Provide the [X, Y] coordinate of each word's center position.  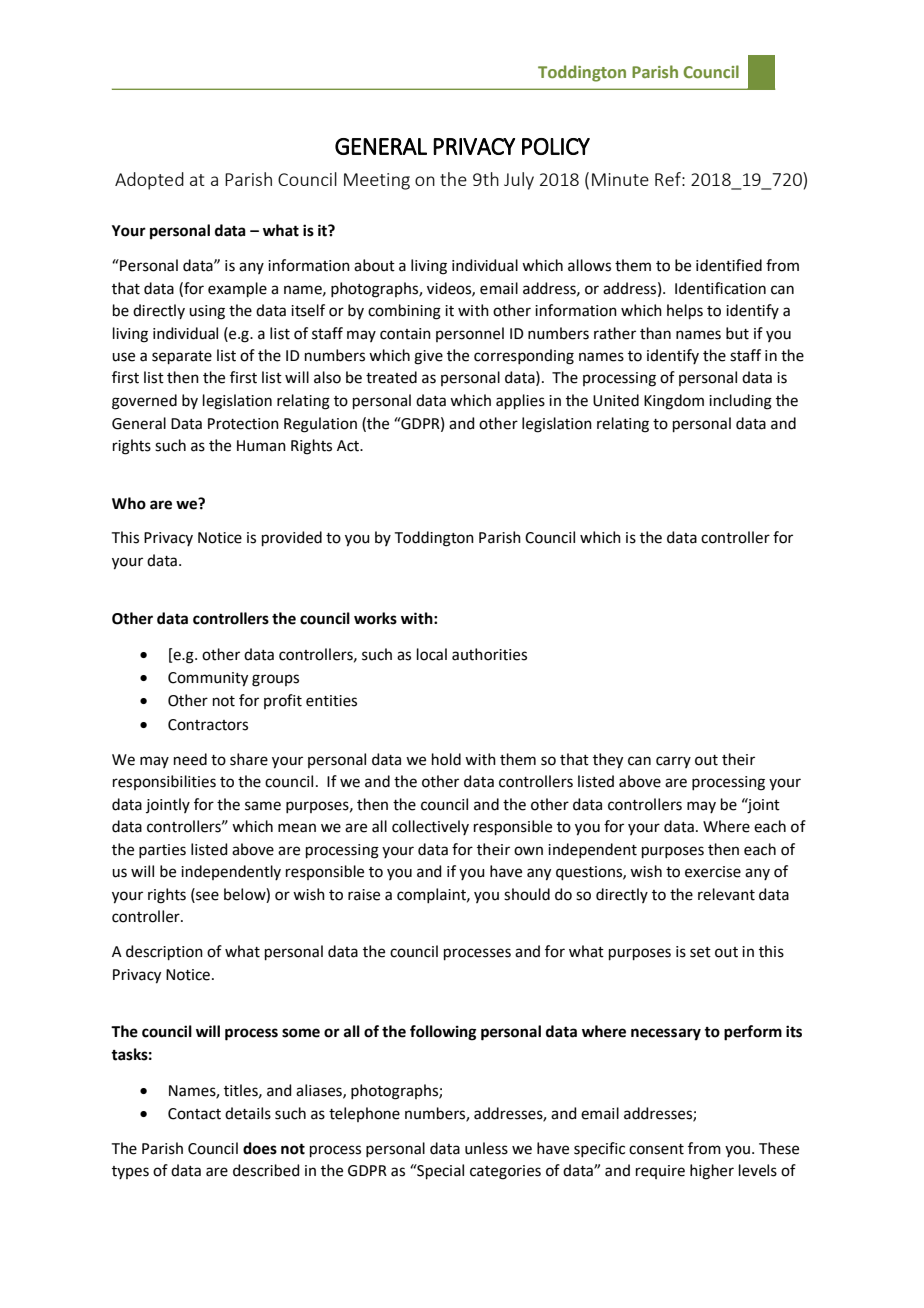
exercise [713, 872]
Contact [194, 1114]
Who [129, 503]
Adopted [149, 181]
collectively [430, 827]
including [740, 402]
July [519, 181]
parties [162, 851]
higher [712, 1172]
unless [486, 1148]
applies [520, 401]
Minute [620, 179]
